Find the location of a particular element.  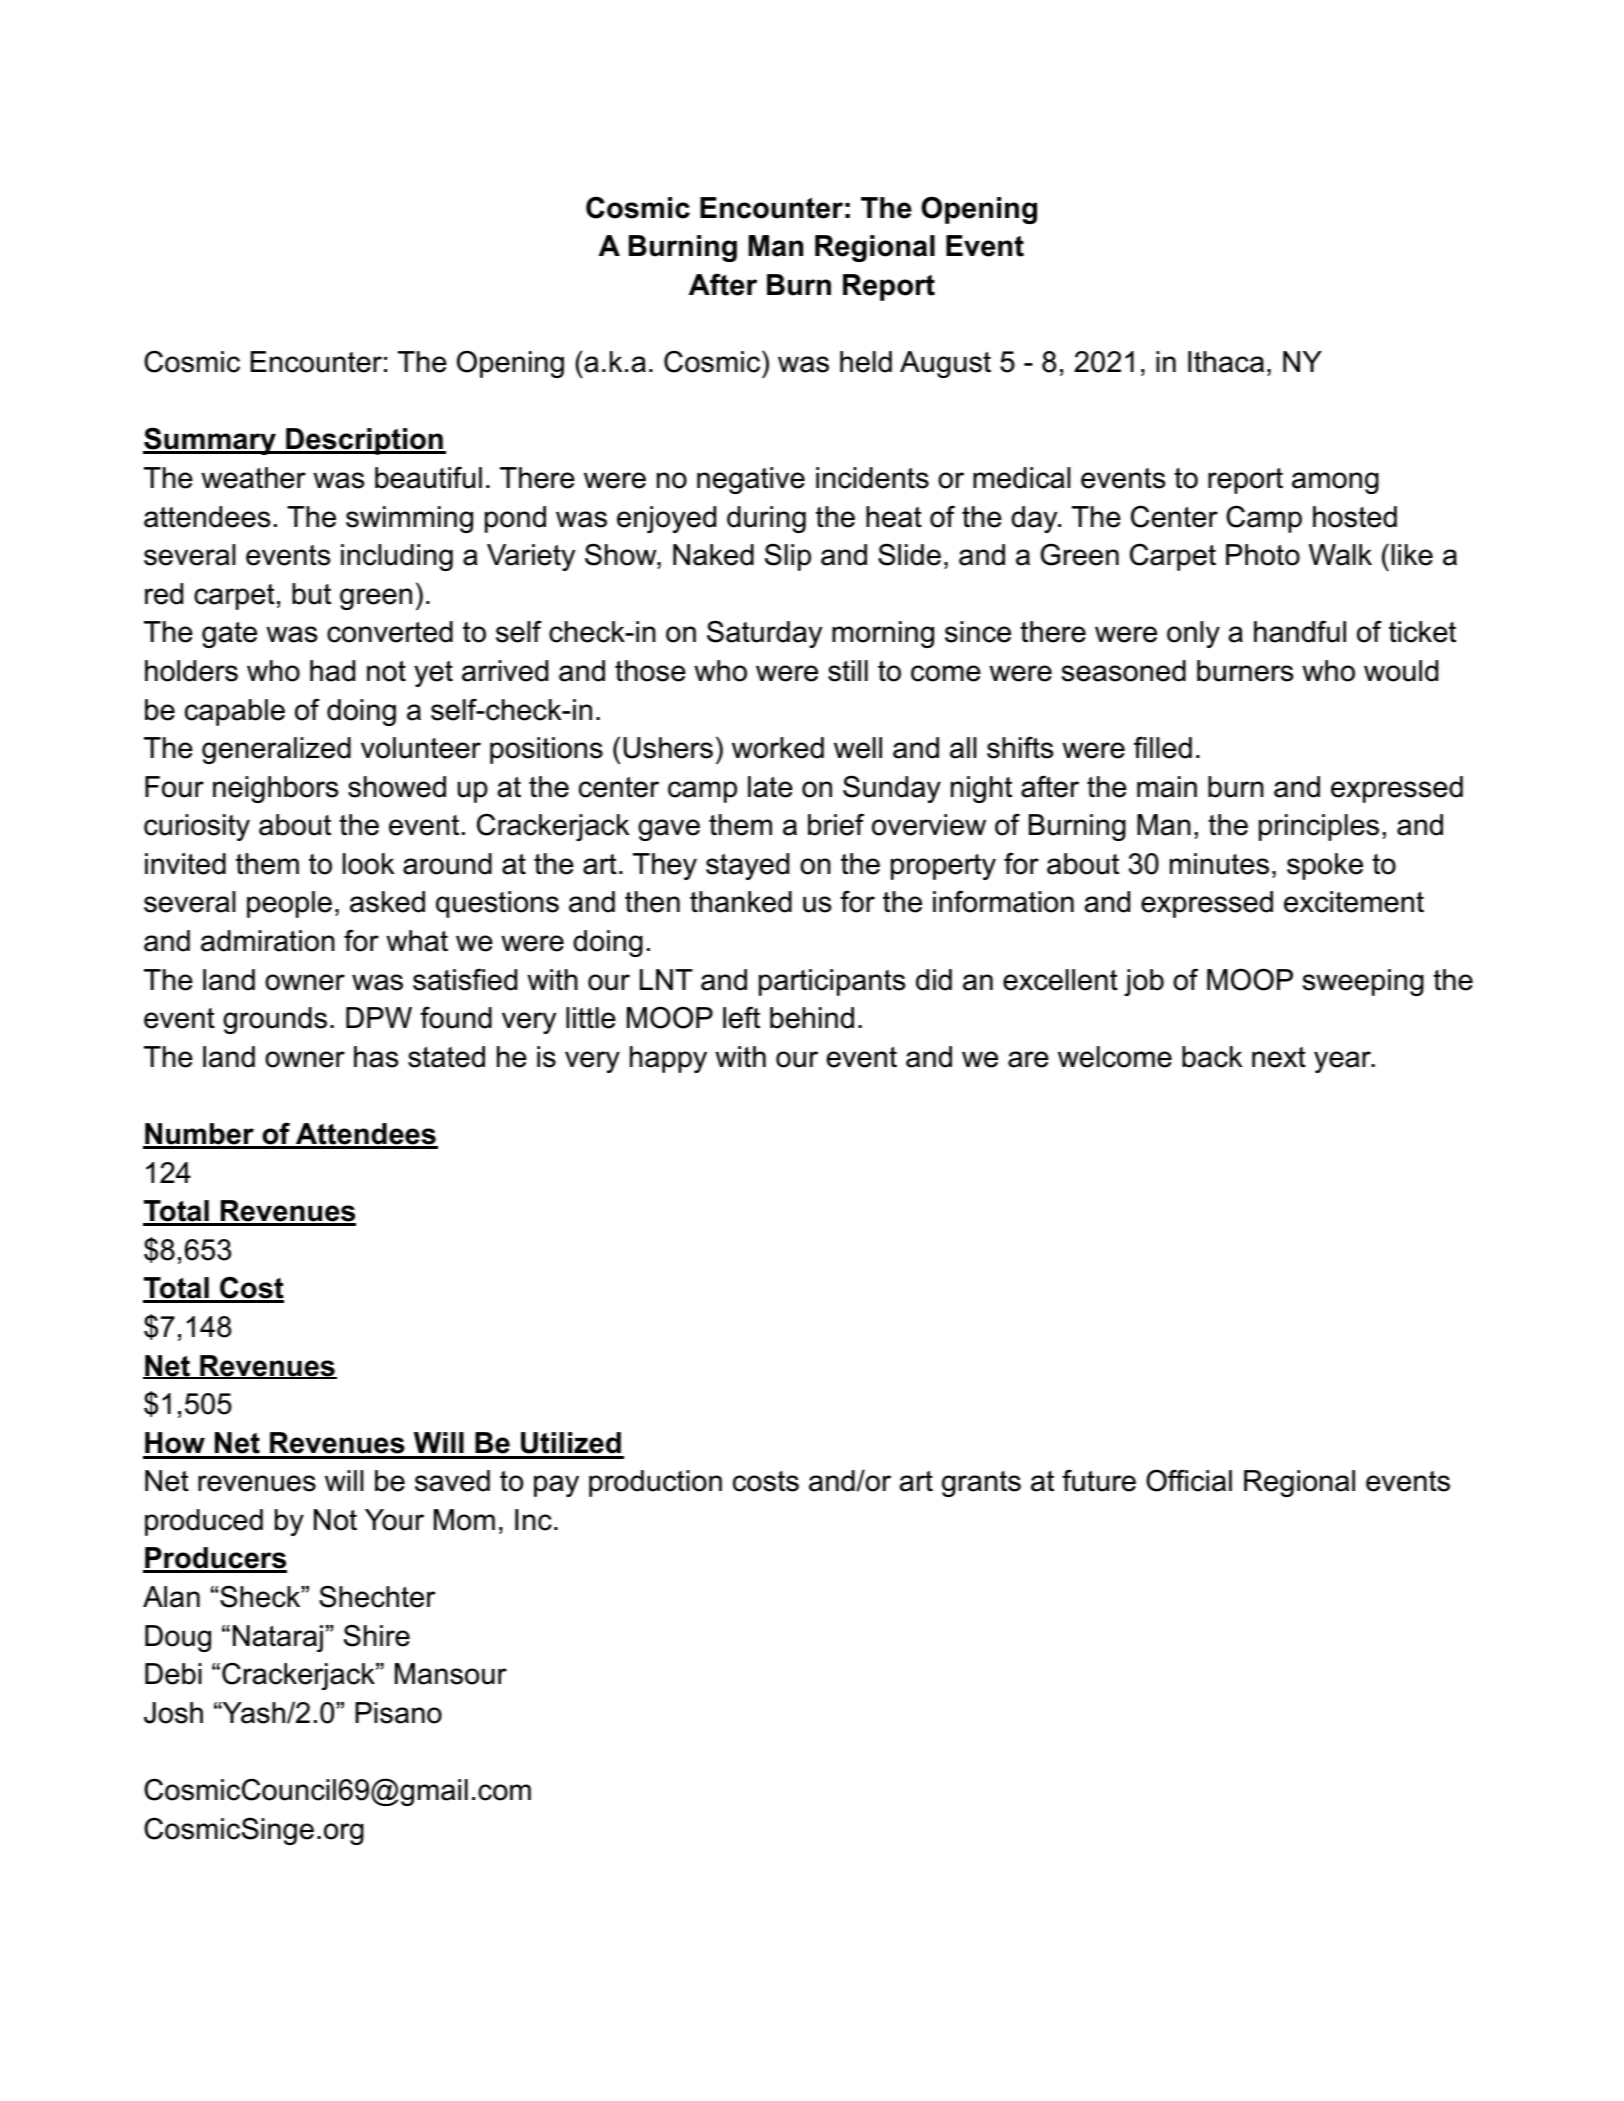

grounds is located at coordinates (275, 1020).
